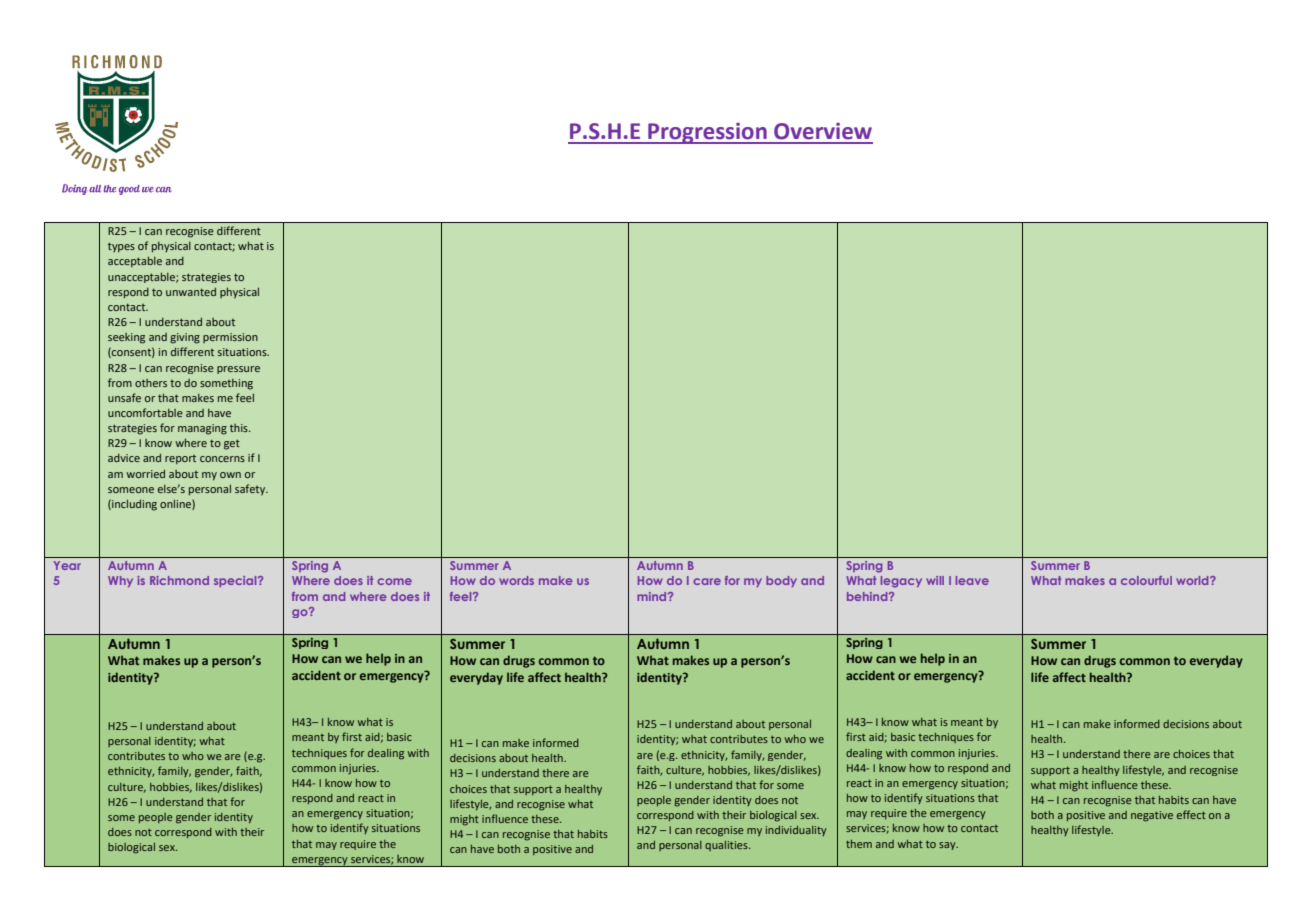  What do you see at coordinates (796, 831) in the image?
I see `individuality` at bounding box center [796, 831].
